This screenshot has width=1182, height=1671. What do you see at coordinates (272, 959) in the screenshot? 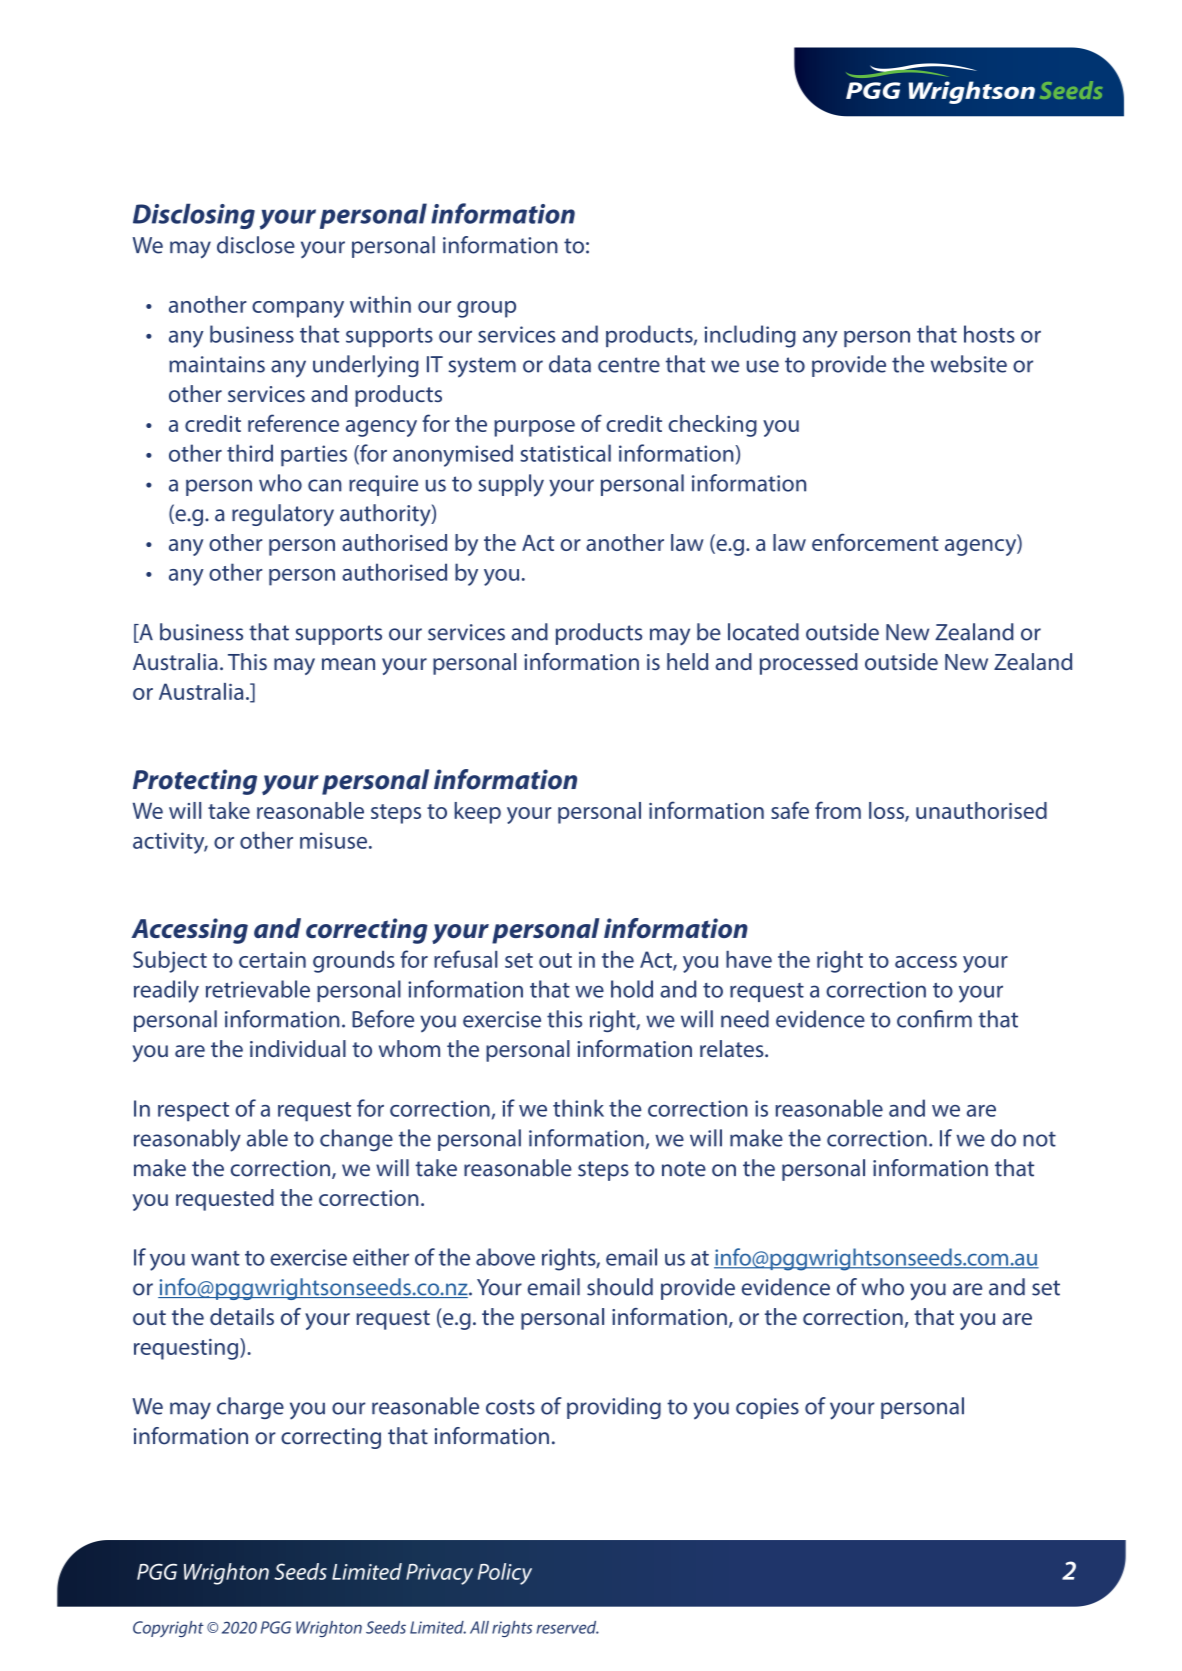
I see `certain` at bounding box center [272, 959].
